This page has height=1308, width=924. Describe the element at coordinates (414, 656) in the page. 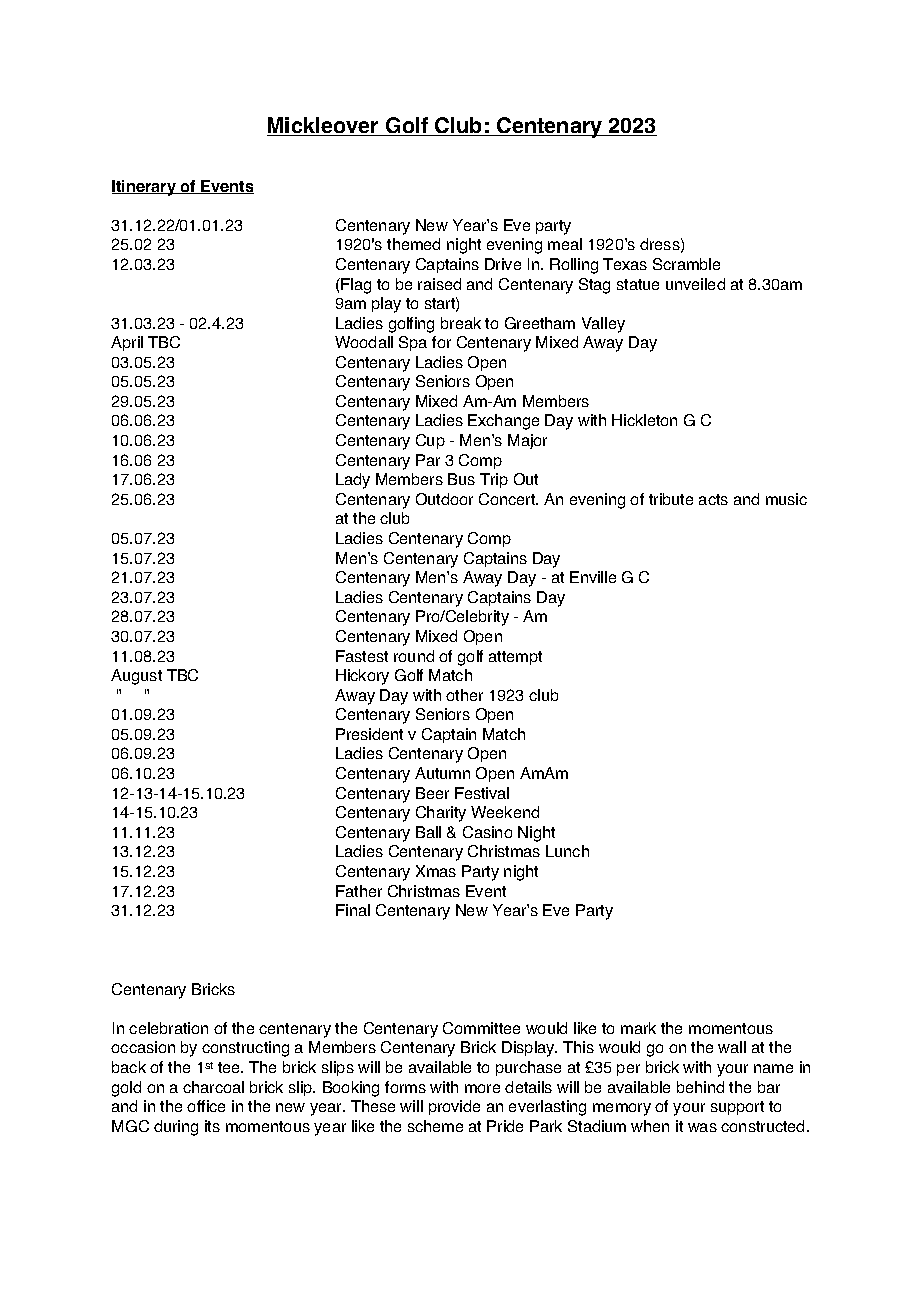

I see `round` at that location.
